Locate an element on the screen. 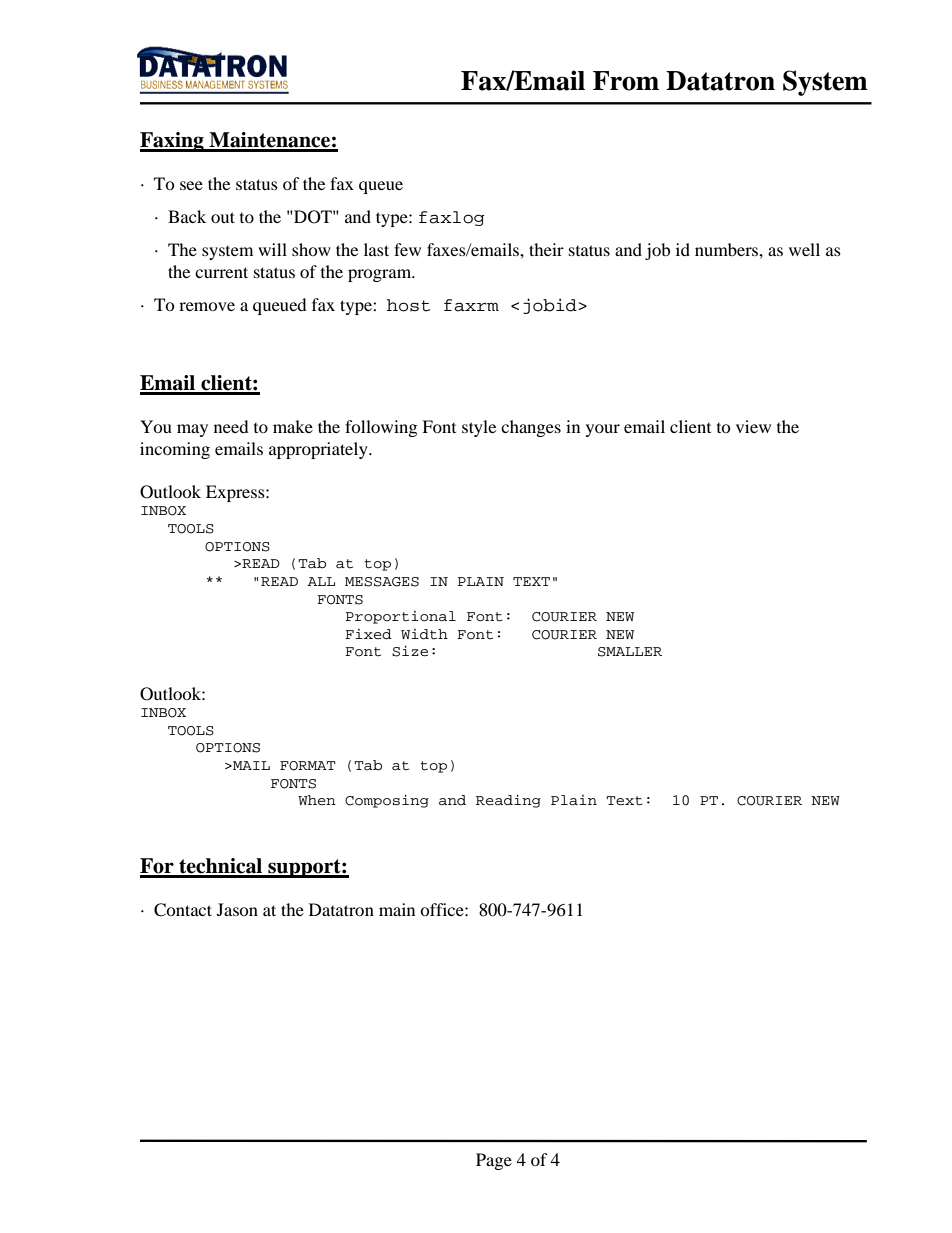  SMALLER is located at coordinates (630, 652).
